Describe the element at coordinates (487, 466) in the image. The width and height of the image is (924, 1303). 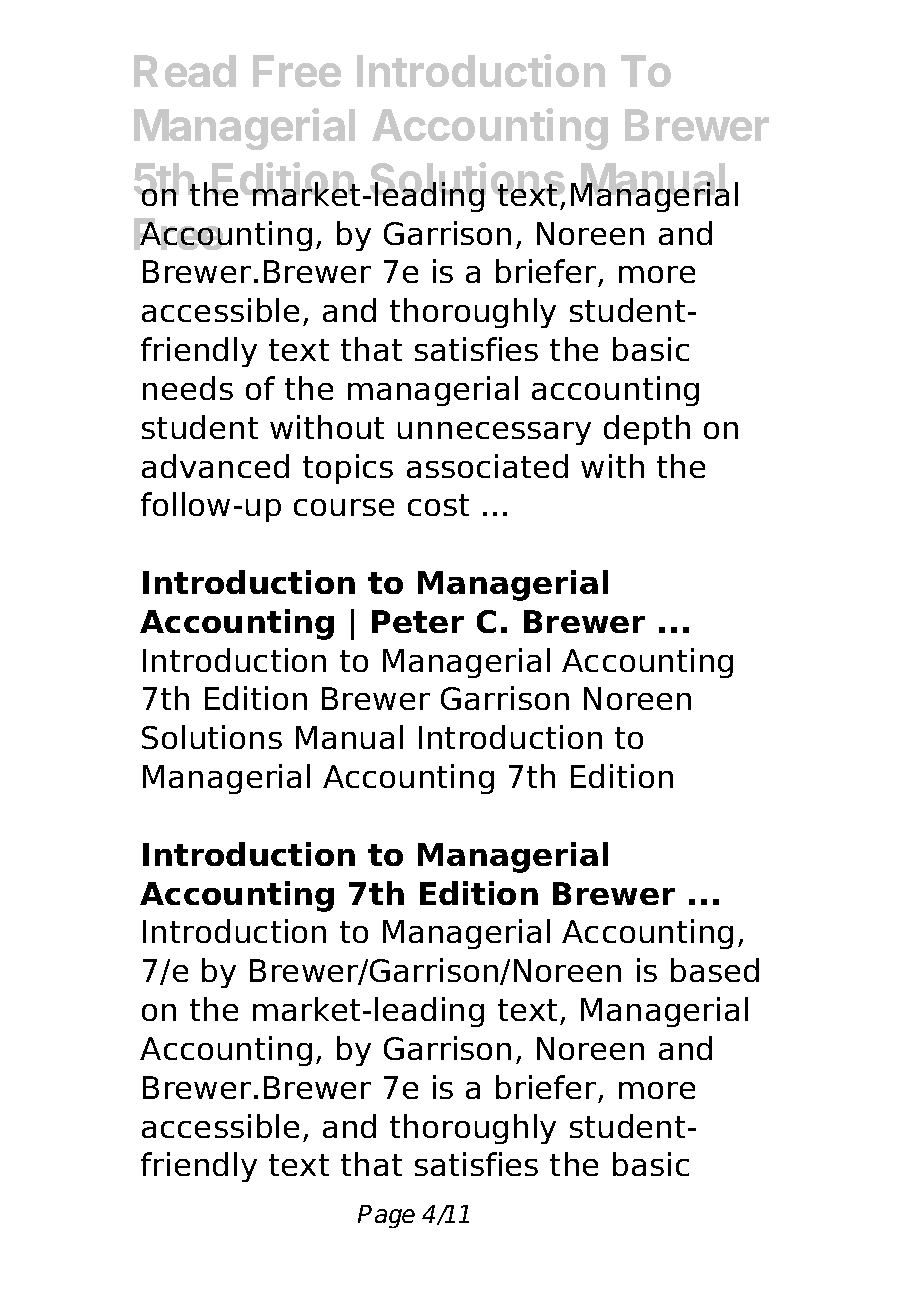
I see `associated` at that location.
